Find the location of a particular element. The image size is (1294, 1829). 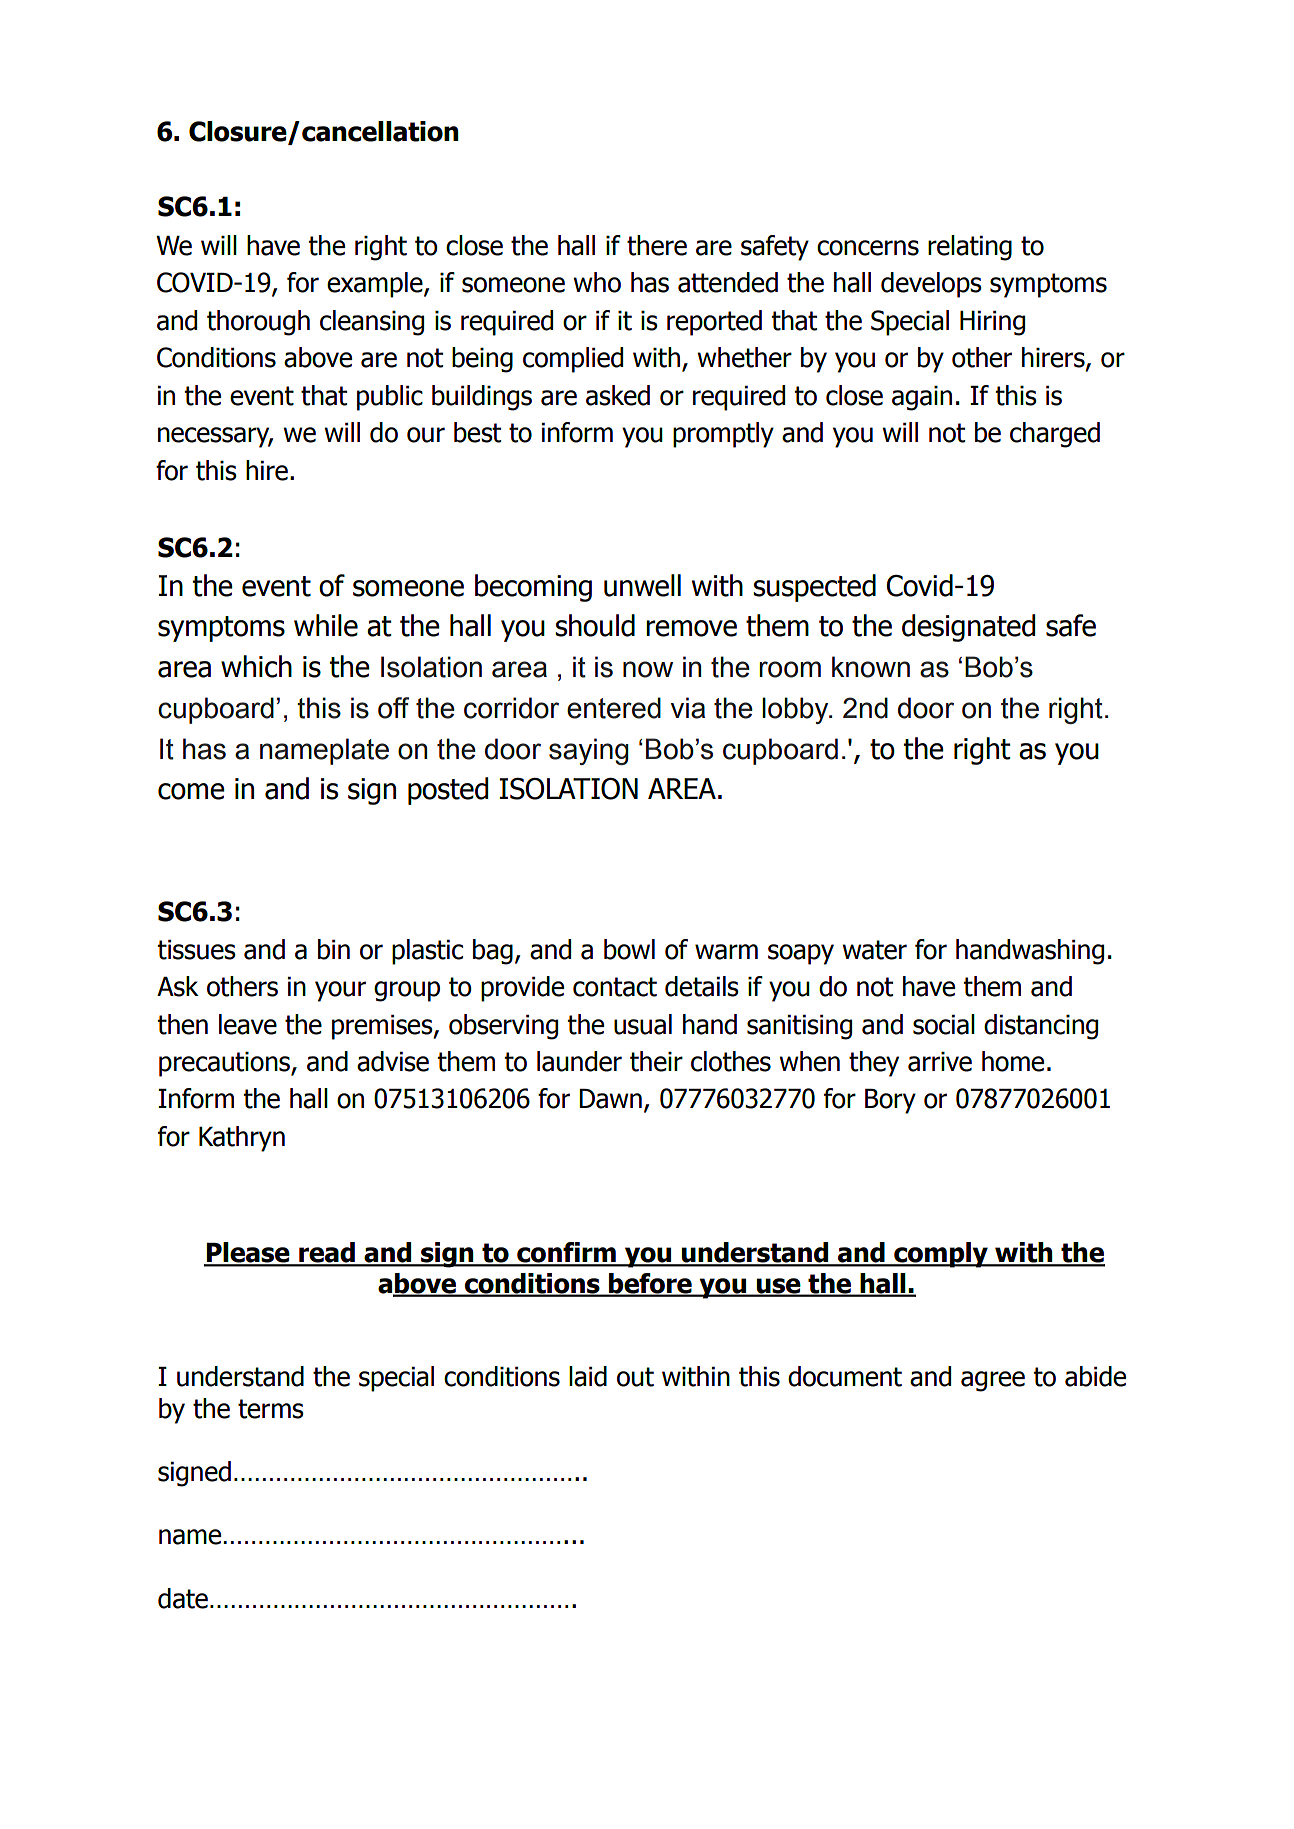

Dawn is located at coordinates (610, 1099).
